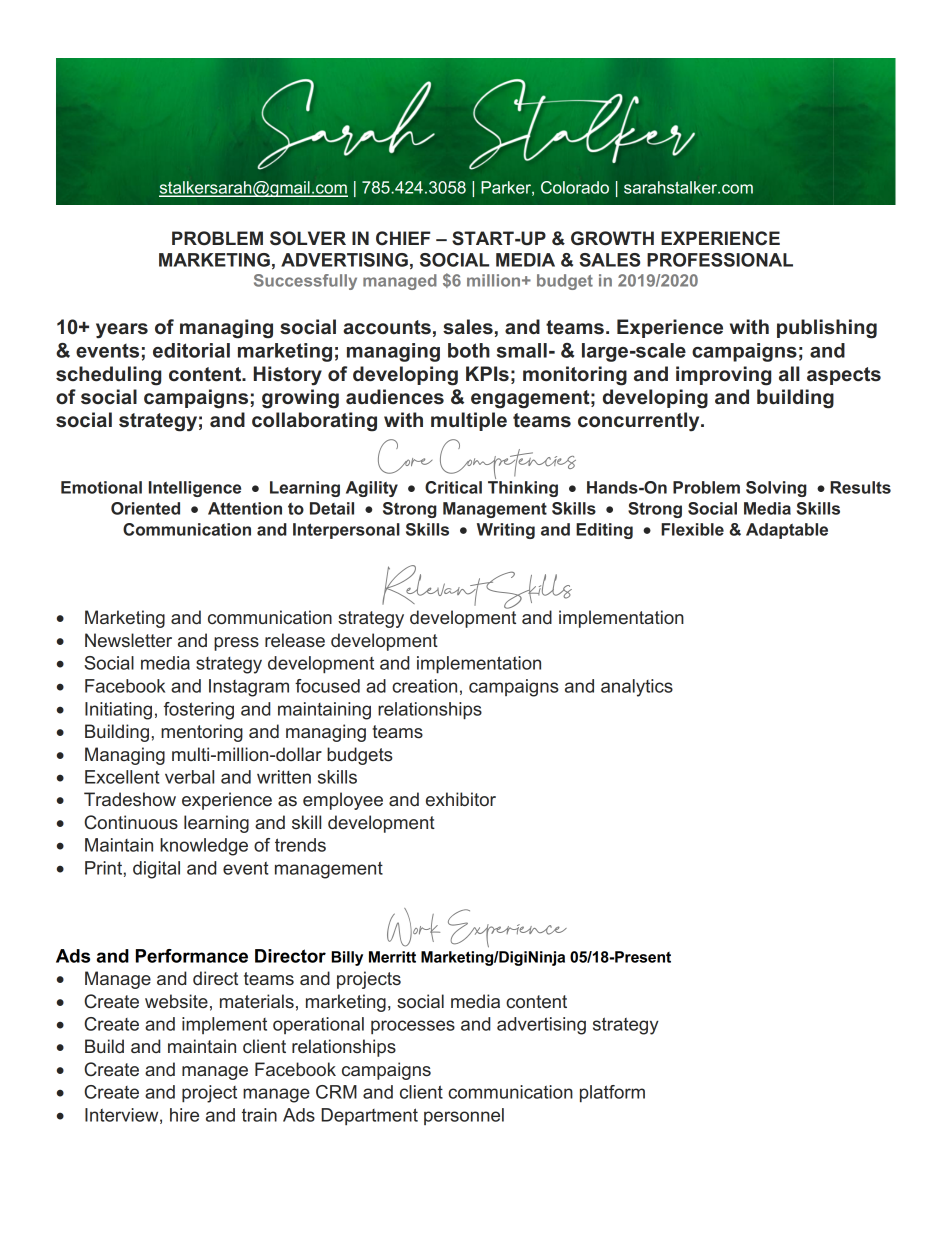  What do you see at coordinates (453, 487) in the page?
I see `Critical` at bounding box center [453, 487].
